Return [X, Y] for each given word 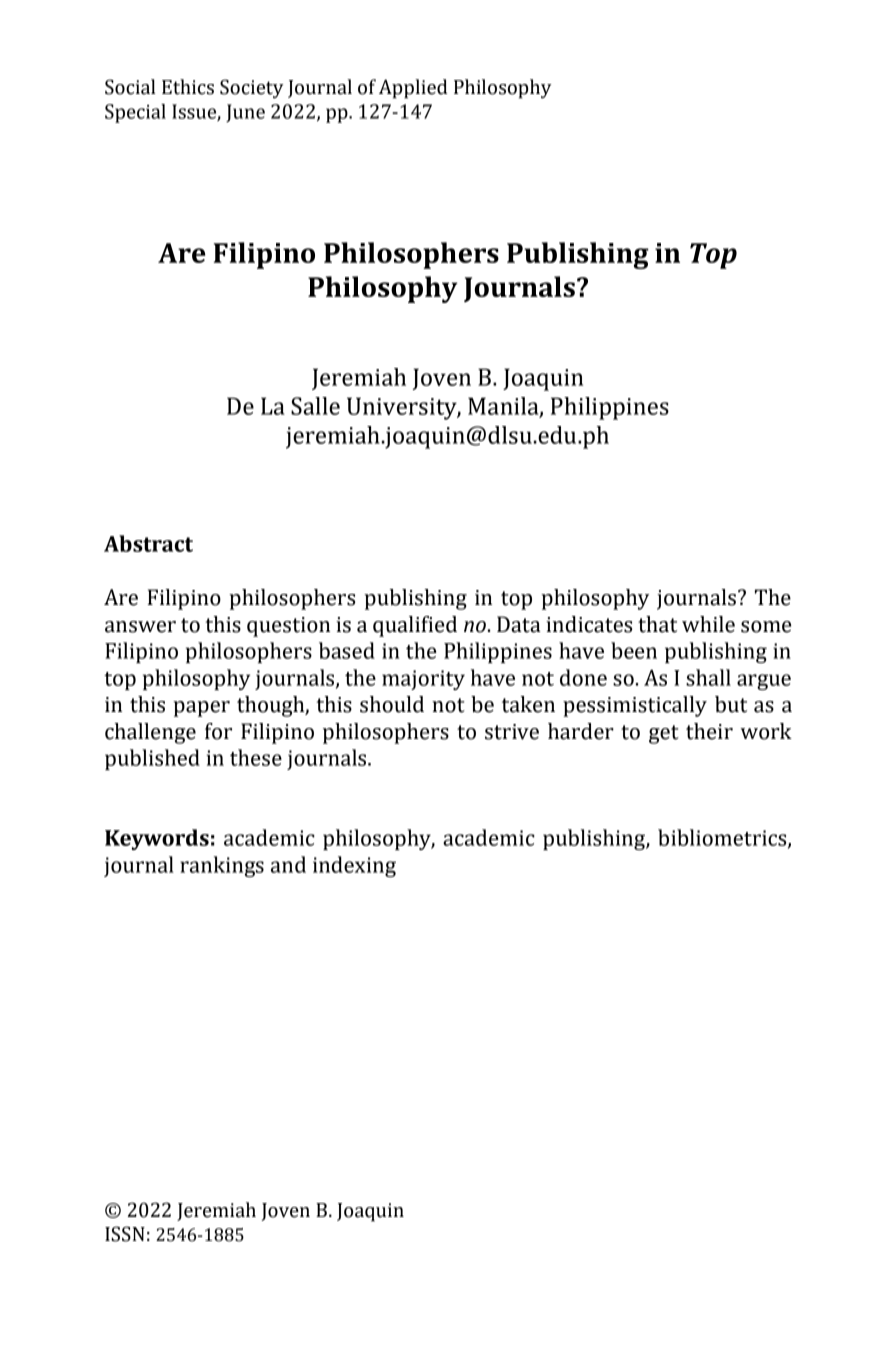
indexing [354, 866]
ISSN [125, 1234]
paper [201, 709]
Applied [413, 89]
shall [708, 677]
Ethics [188, 87]
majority [423, 680]
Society [252, 89]
